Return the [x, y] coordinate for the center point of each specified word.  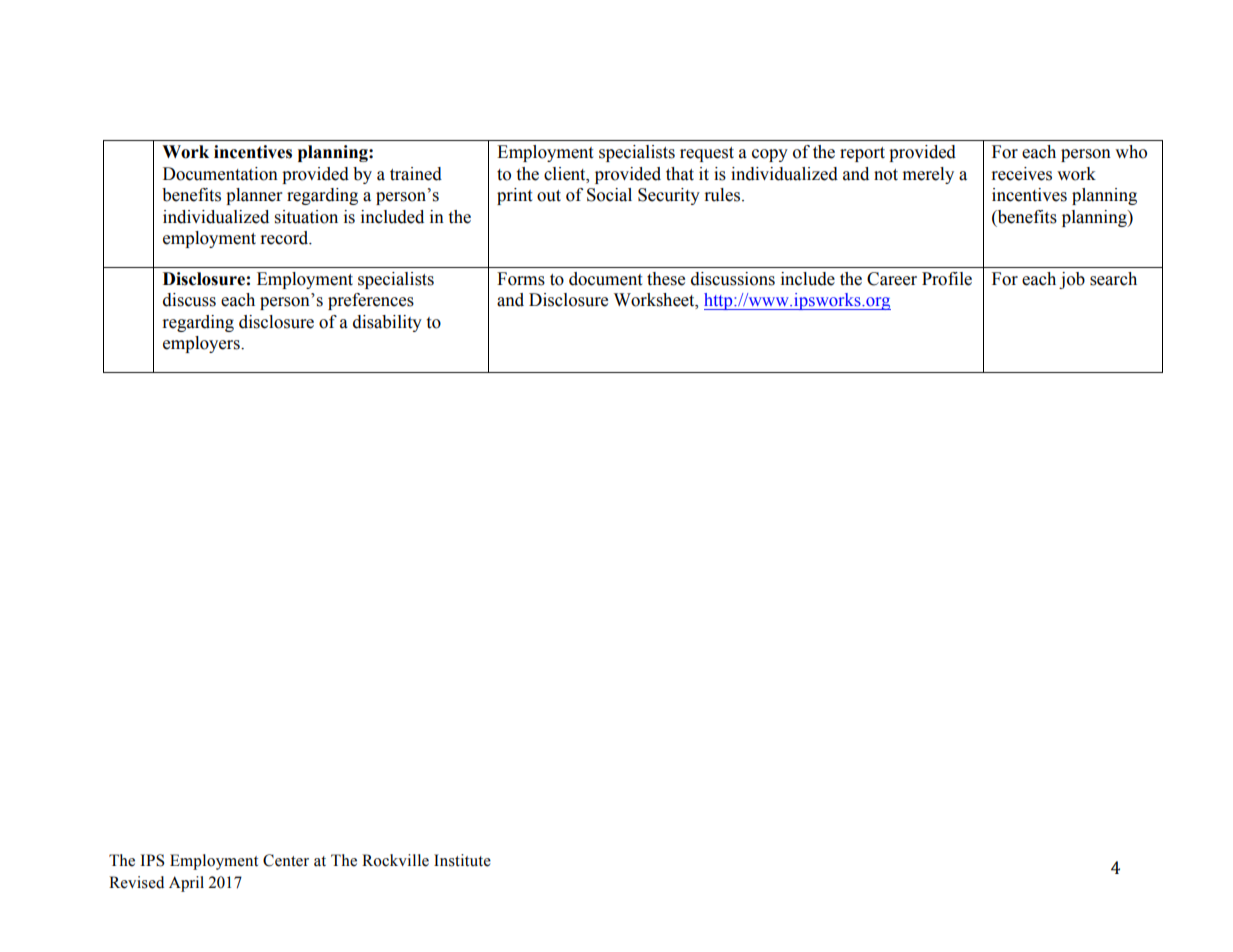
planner [254, 196]
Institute [462, 860]
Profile [947, 279]
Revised [136, 882]
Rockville [395, 860]
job [1072, 280]
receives [1021, 174]
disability [387, 323]
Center [286, 860]
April [186, 884]
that [680, 174]
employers [202, 344]
